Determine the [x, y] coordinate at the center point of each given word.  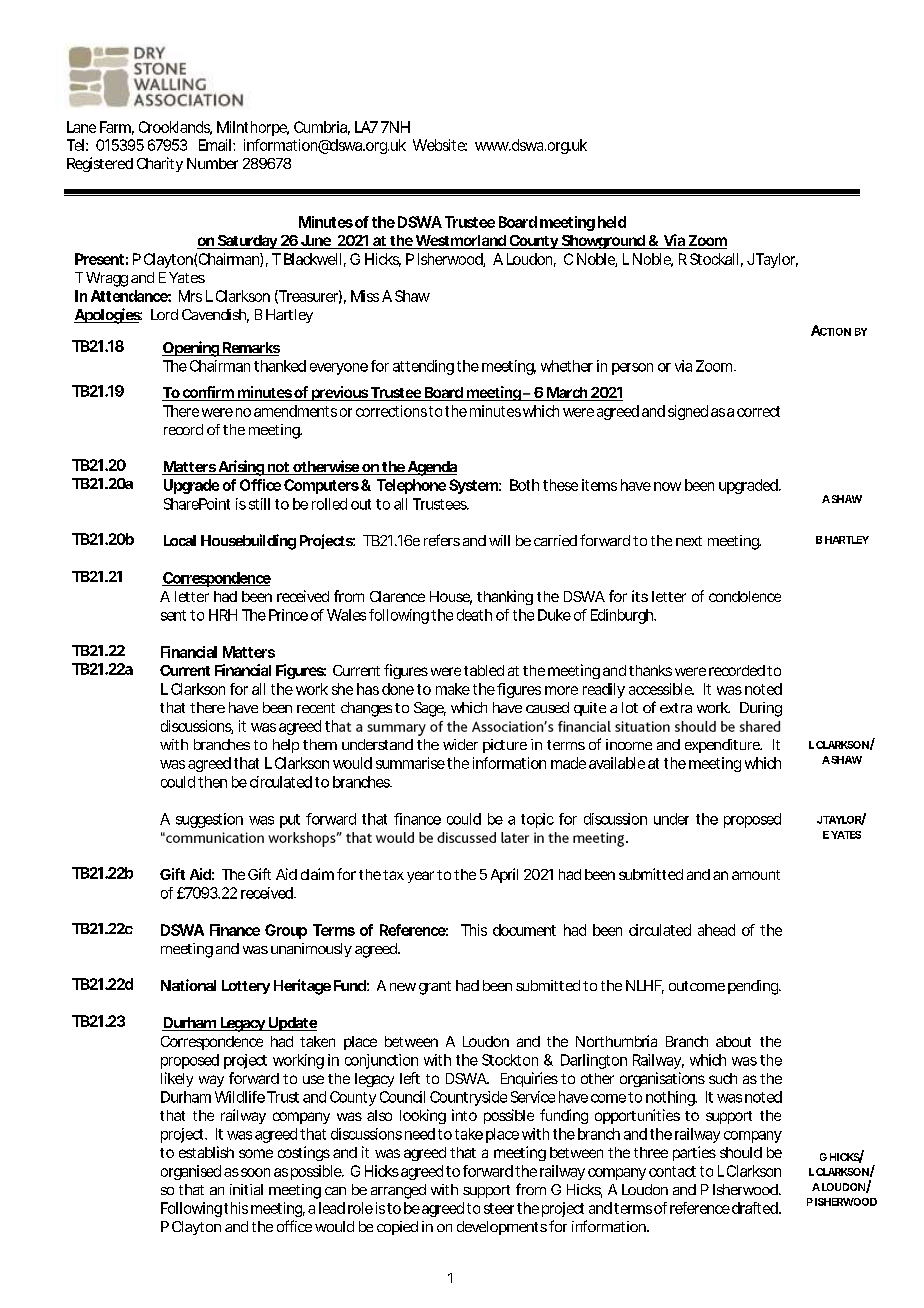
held [612, 222]
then [212, 782]
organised [191, 1172]
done [398, 689]
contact [672, 1171]
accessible [661, 689]
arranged [398, 1191]
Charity [160, 164]
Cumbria [322, 128]
